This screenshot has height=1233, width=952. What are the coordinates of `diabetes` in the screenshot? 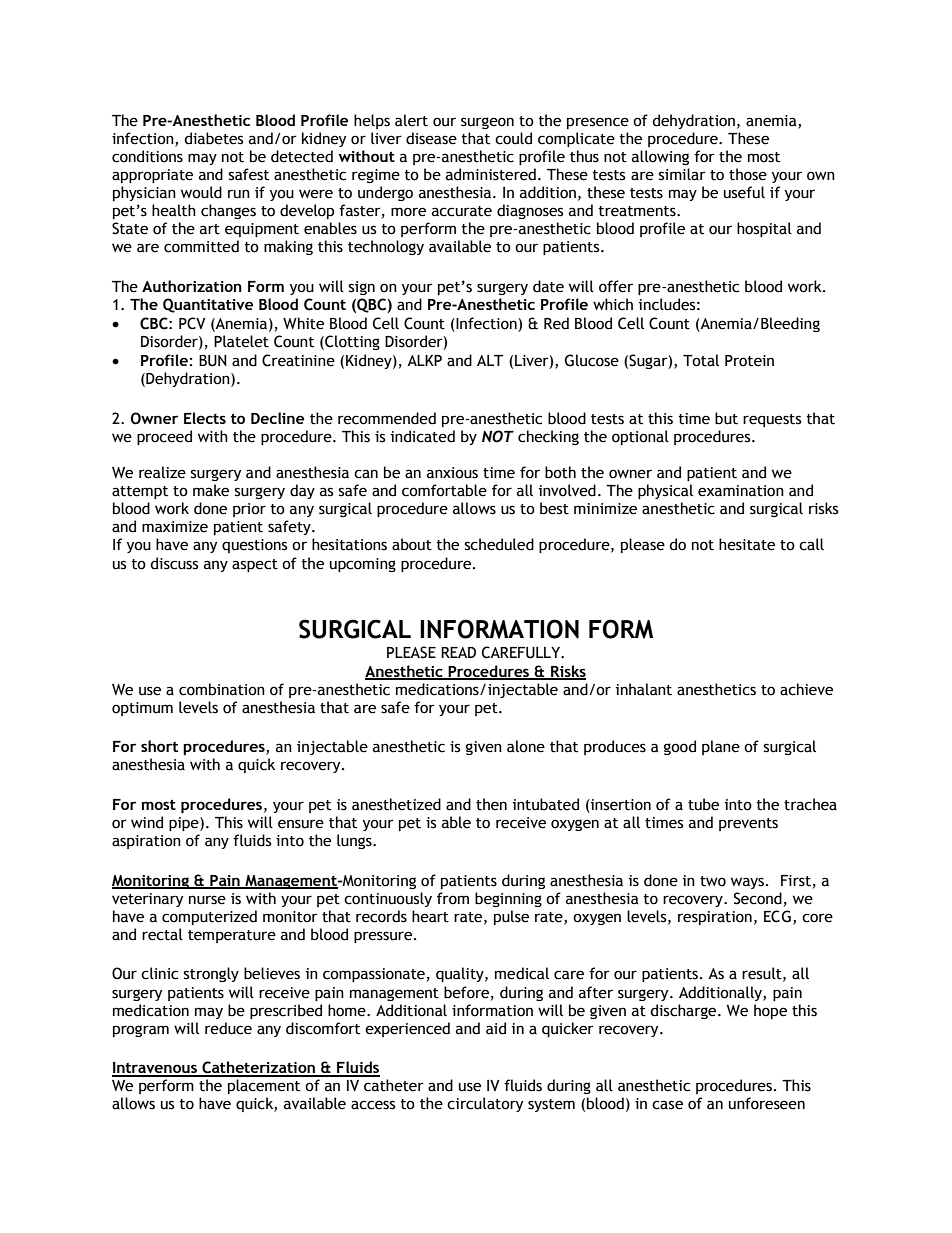 It's located at (213, 138).
